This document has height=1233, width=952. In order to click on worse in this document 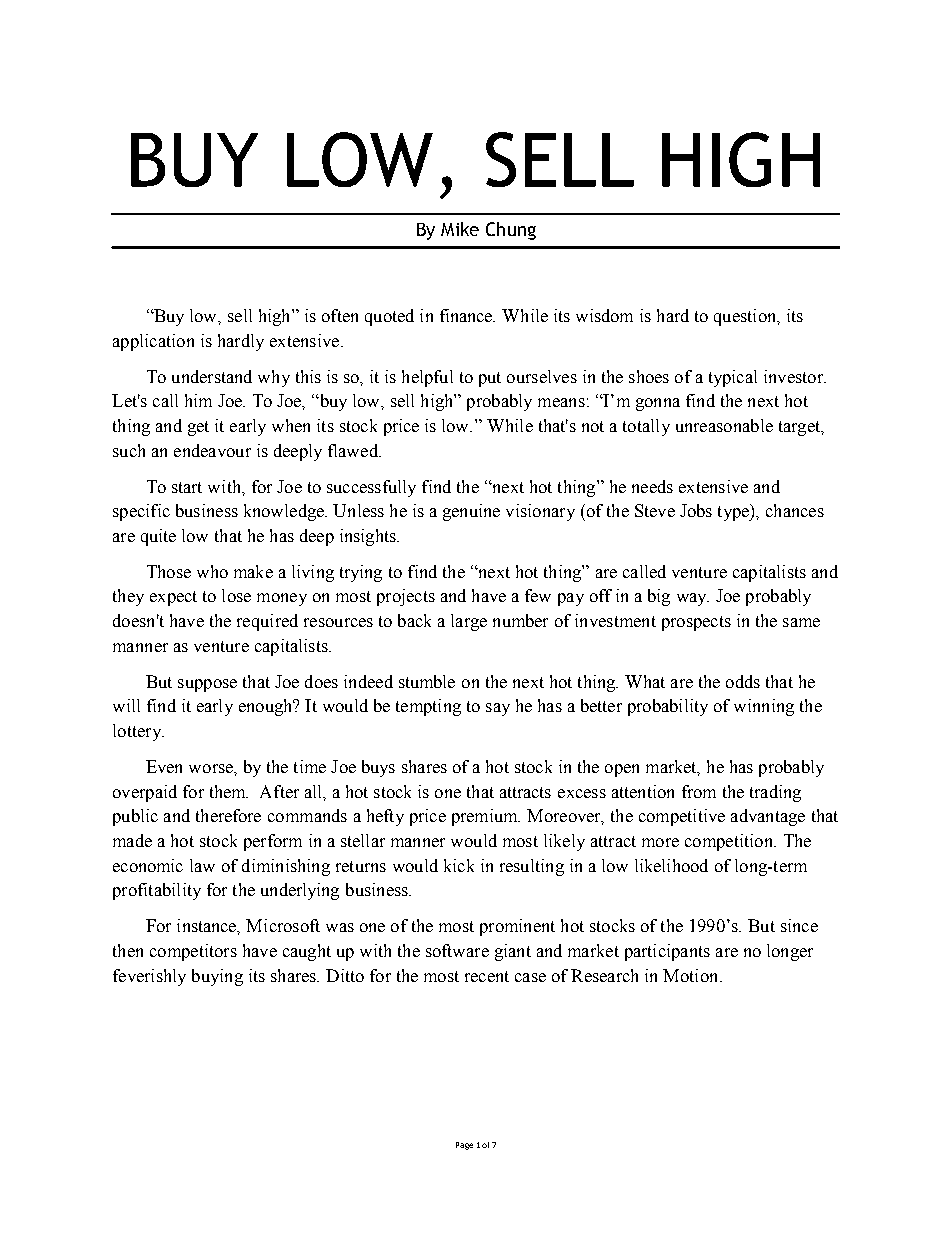, I will do `click(212, 768)`.
